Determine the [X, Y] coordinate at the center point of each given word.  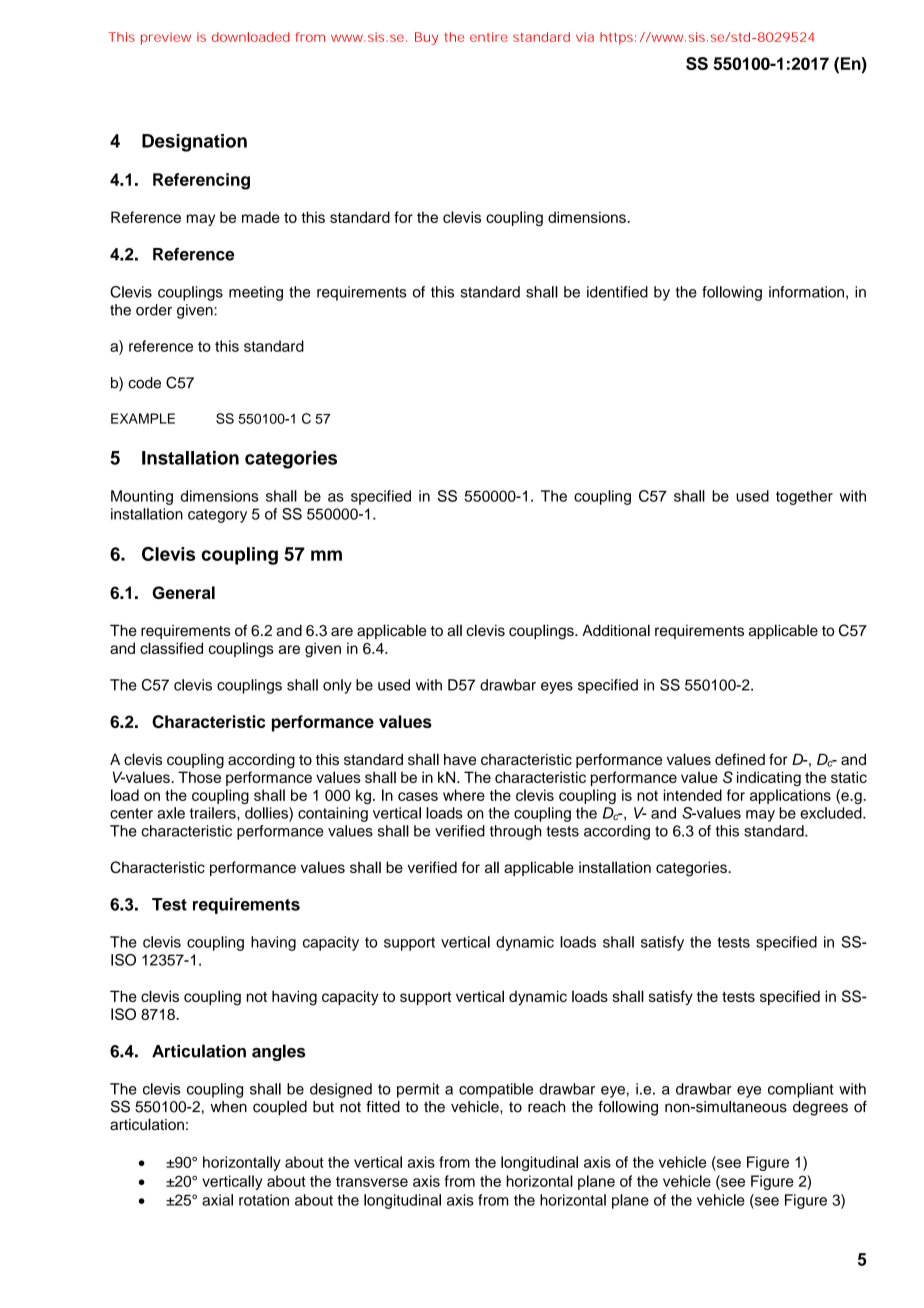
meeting [256, 293]
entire [489, 37]
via [585, 37]
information [806, 292]
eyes [557, 688]
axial [217, 1200]
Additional [616, 630]
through [515, 832]
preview [166, 38]
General [183, 592]
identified [617, 292]
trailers [214, 813]
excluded [832, 813]
